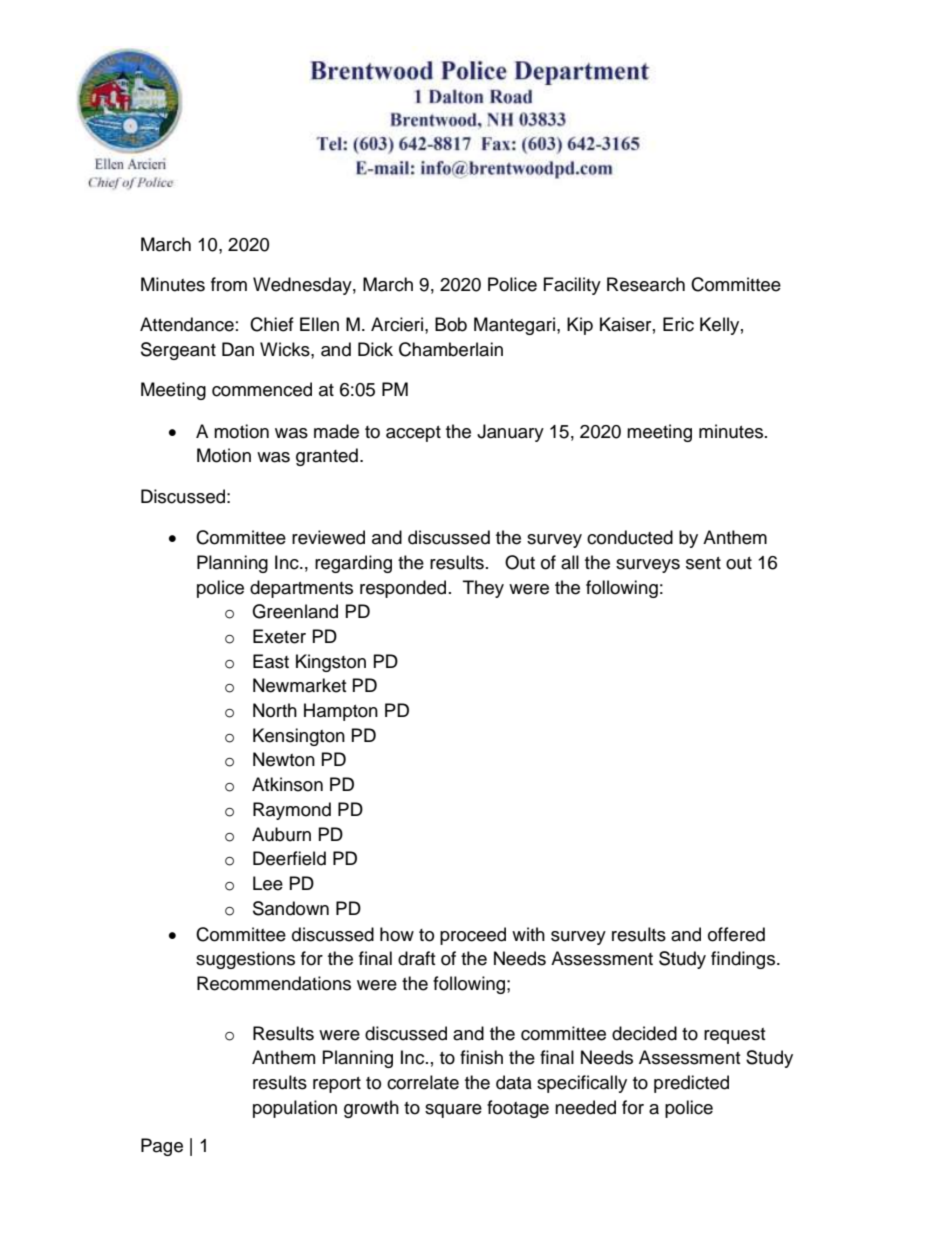 This screenshot has width=952, height=1233. I want to click on population, so click(295, 1109).
